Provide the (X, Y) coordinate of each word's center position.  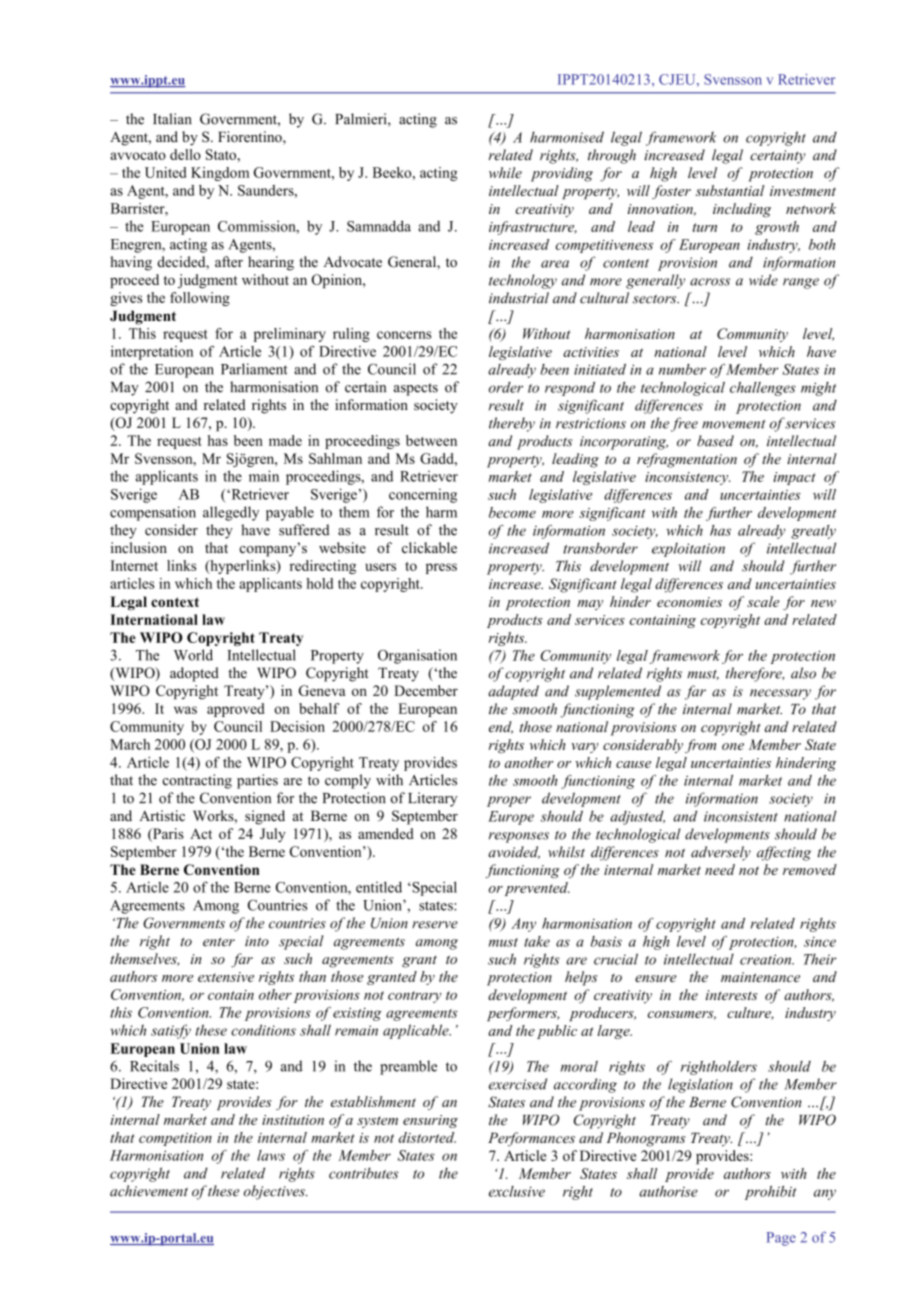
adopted (194, 674)
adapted (513, 692)
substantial (730, 190)
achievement (149, 1191)
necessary (780, 694)
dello (185, 154)
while (505, 172)
